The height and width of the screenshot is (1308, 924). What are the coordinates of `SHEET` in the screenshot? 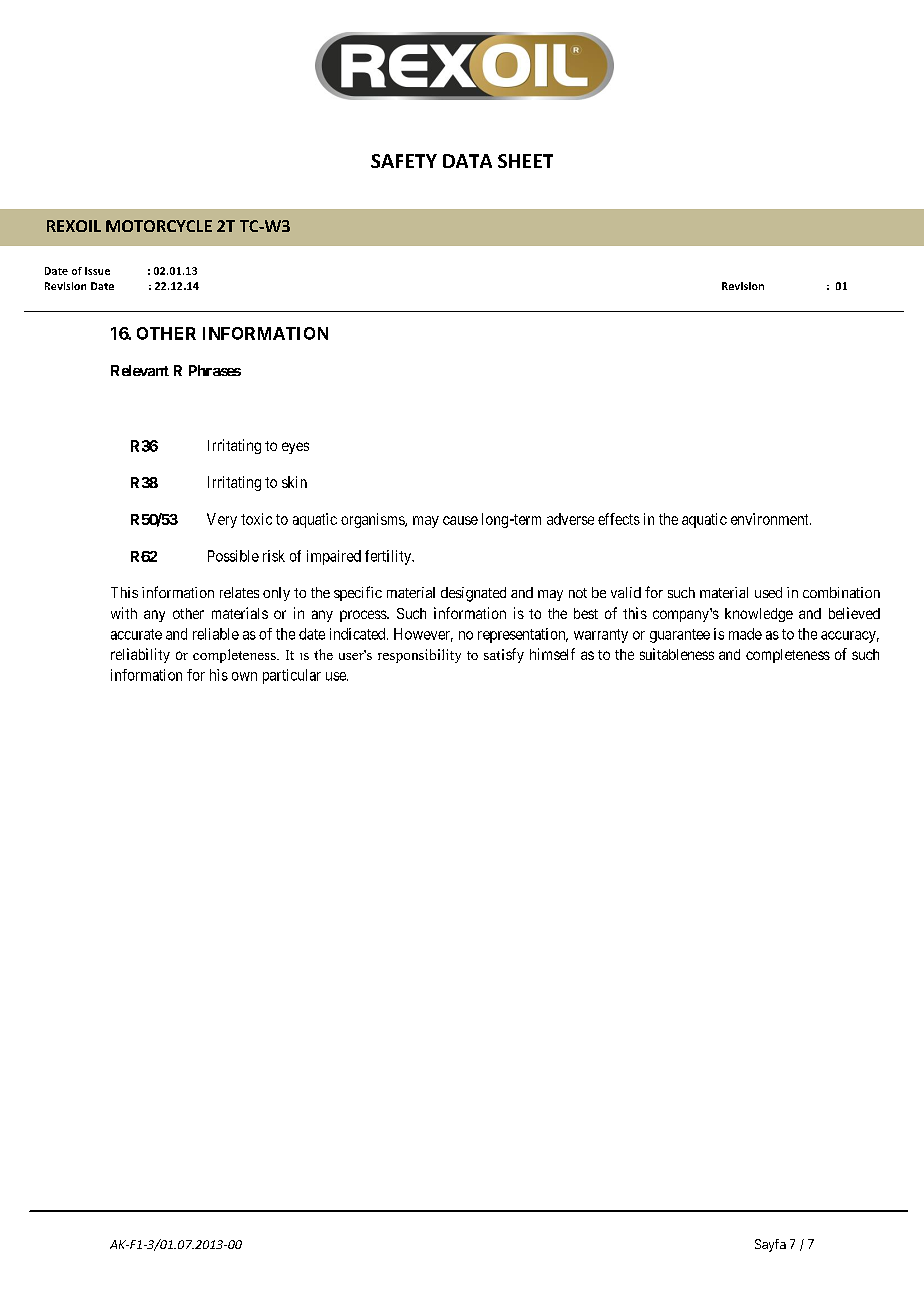 It's located at (525, 161).
